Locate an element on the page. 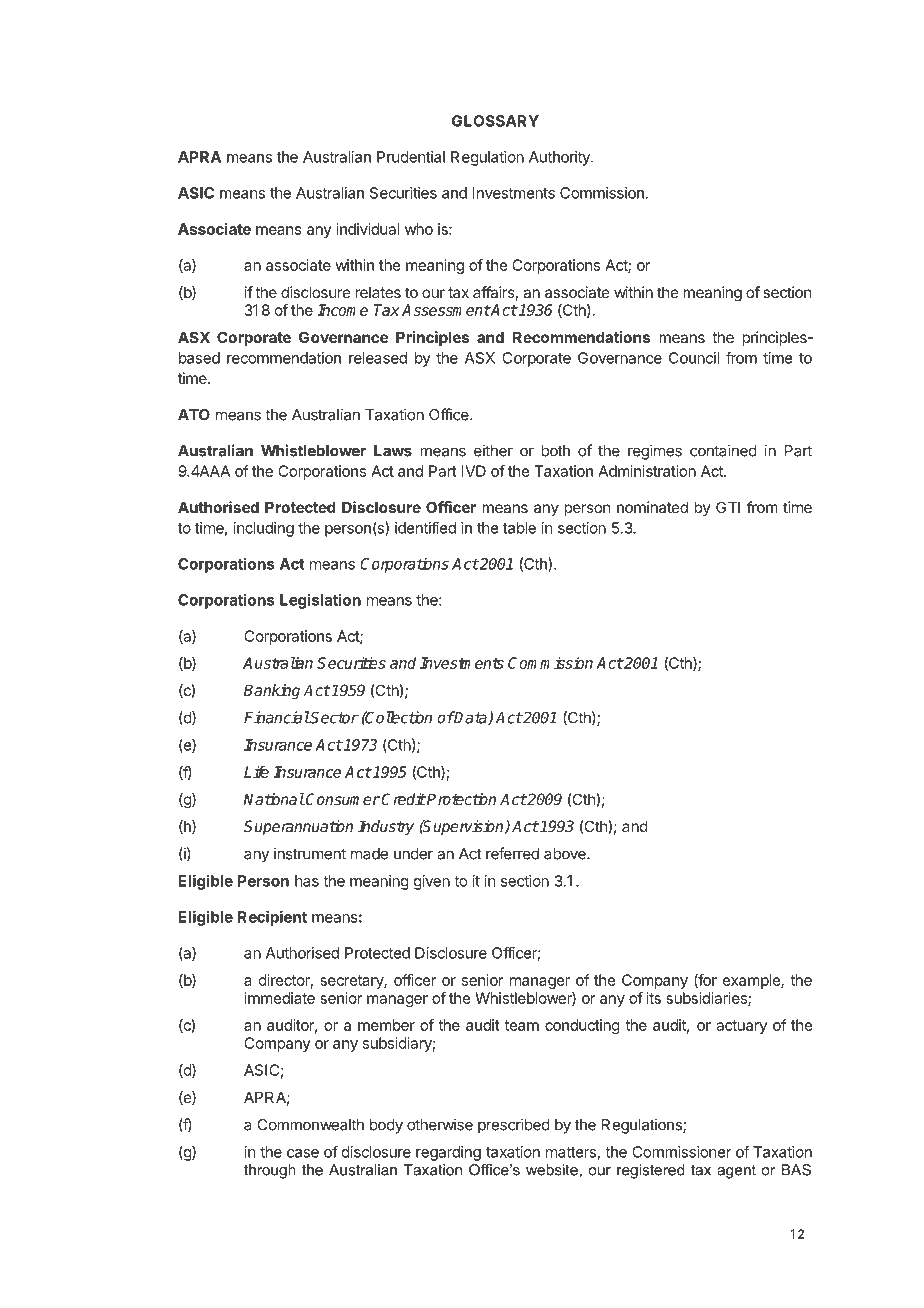  GLOSSARY is located at coordinates (495, 121).
